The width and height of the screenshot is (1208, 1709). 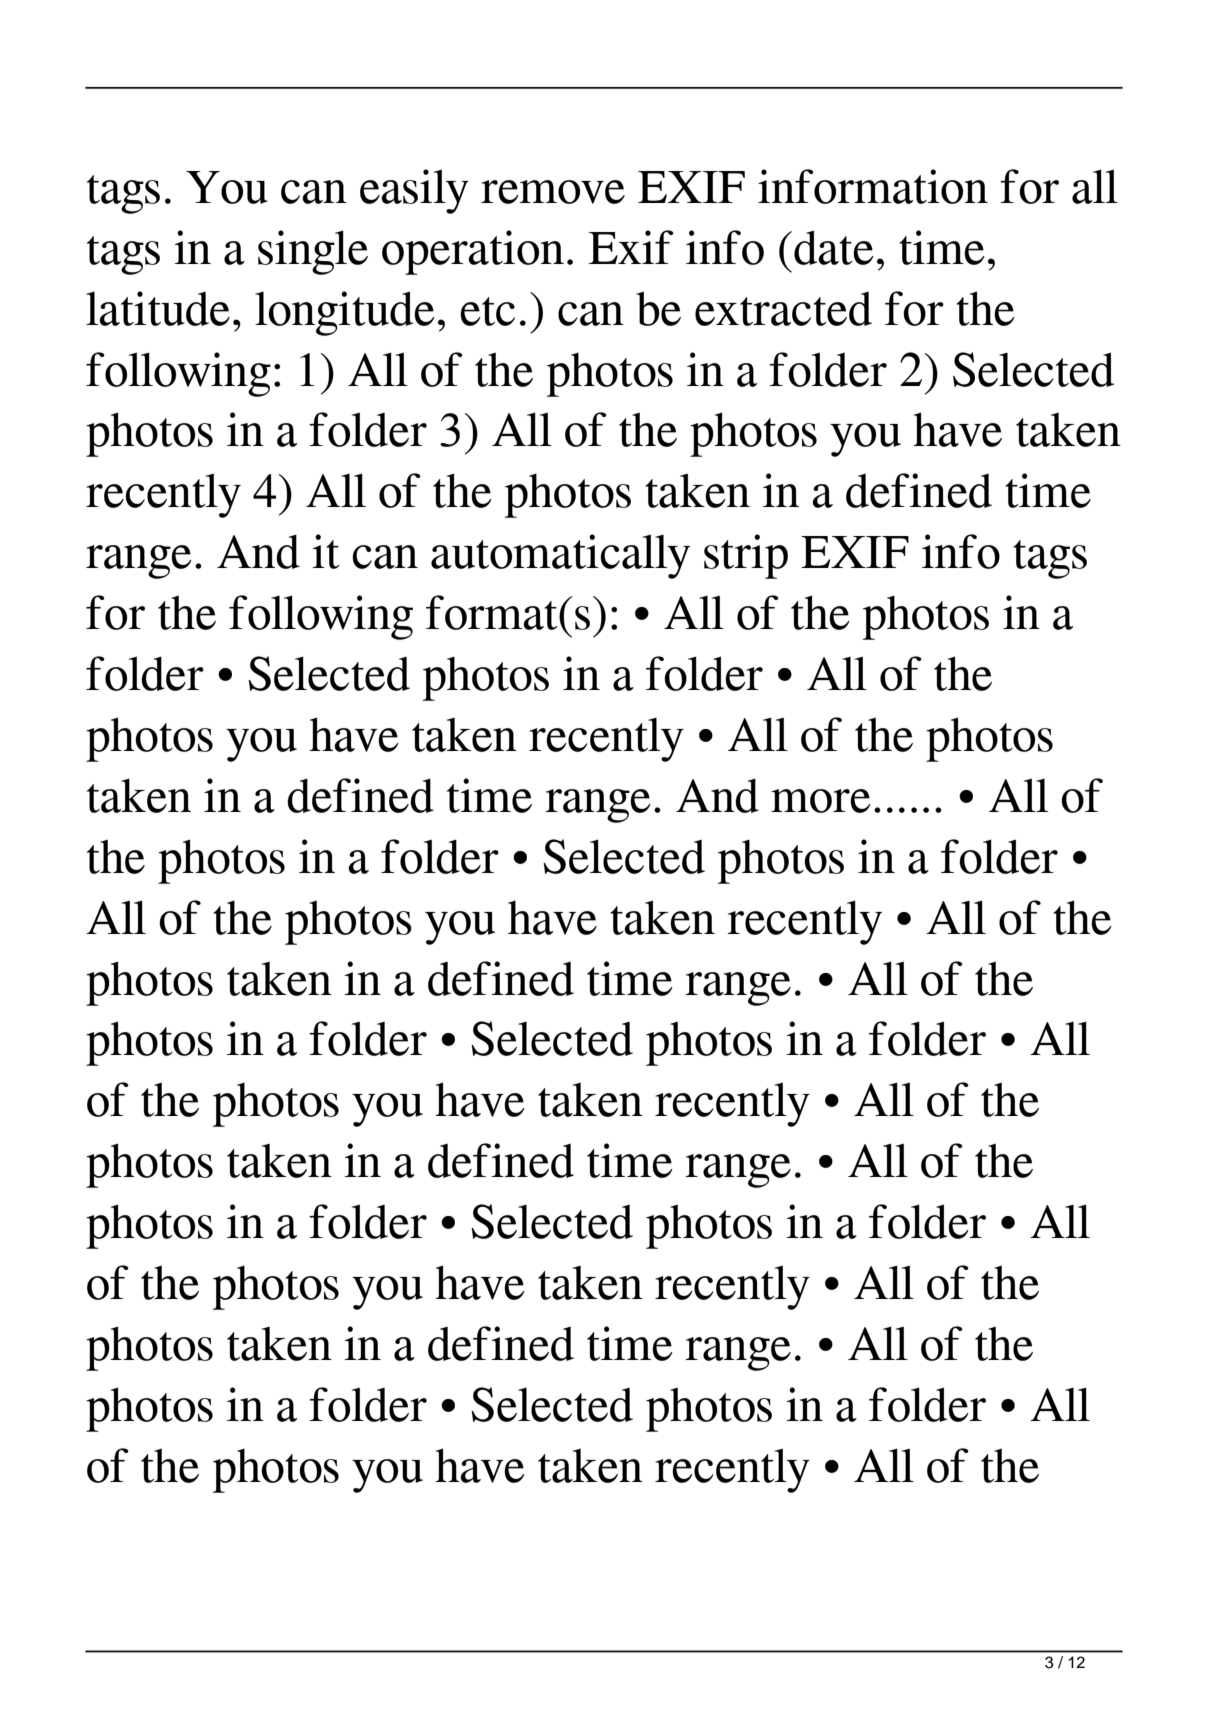 What do you see at coordinates (345, 313) in the screenshot?
I see `longitude` at bounding box center [345, 313].
